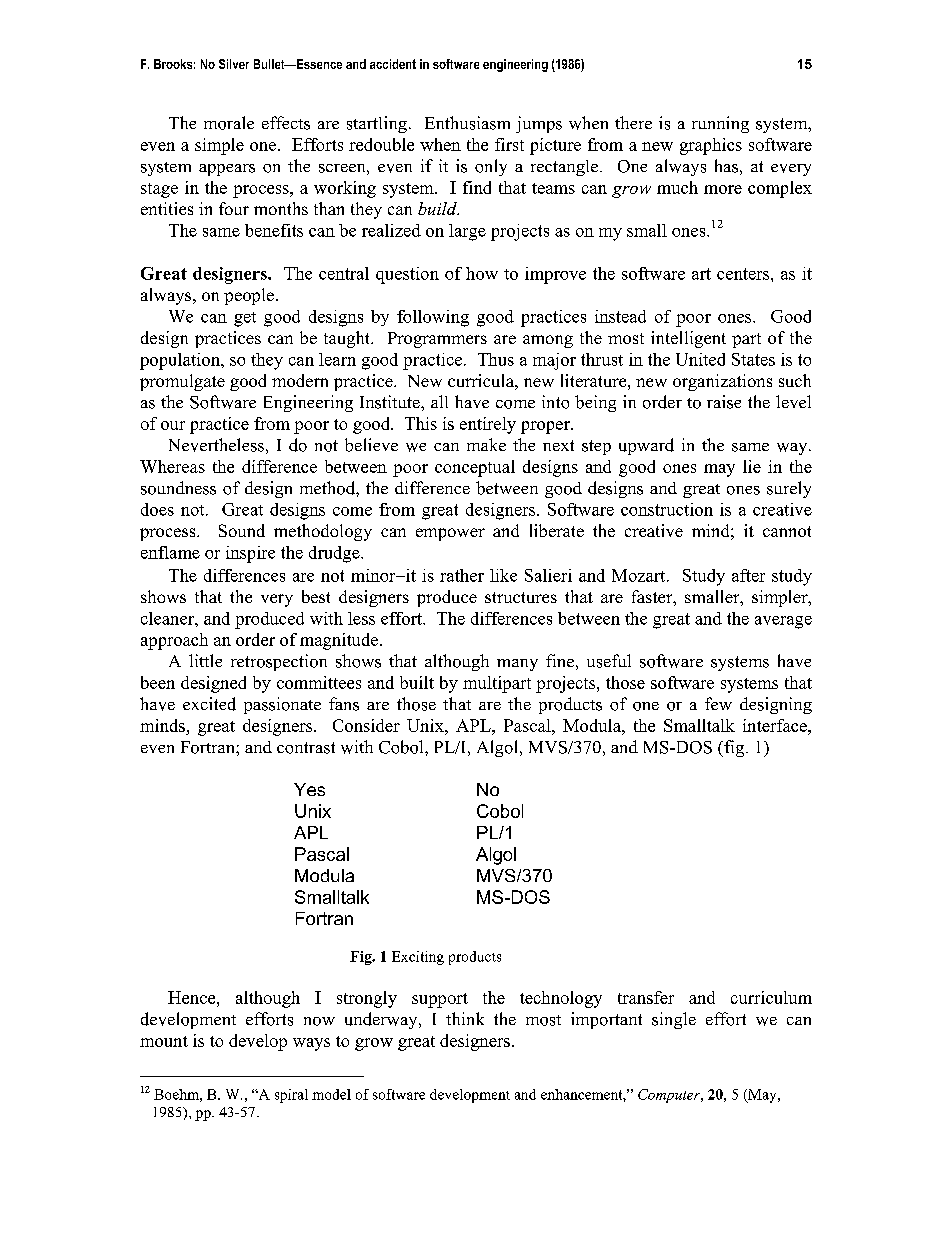 The width and height of the image is (952, 1233). What do you see at coordinates (509, 144) in the image?
I see `first` at bounding box center [509, 144].
